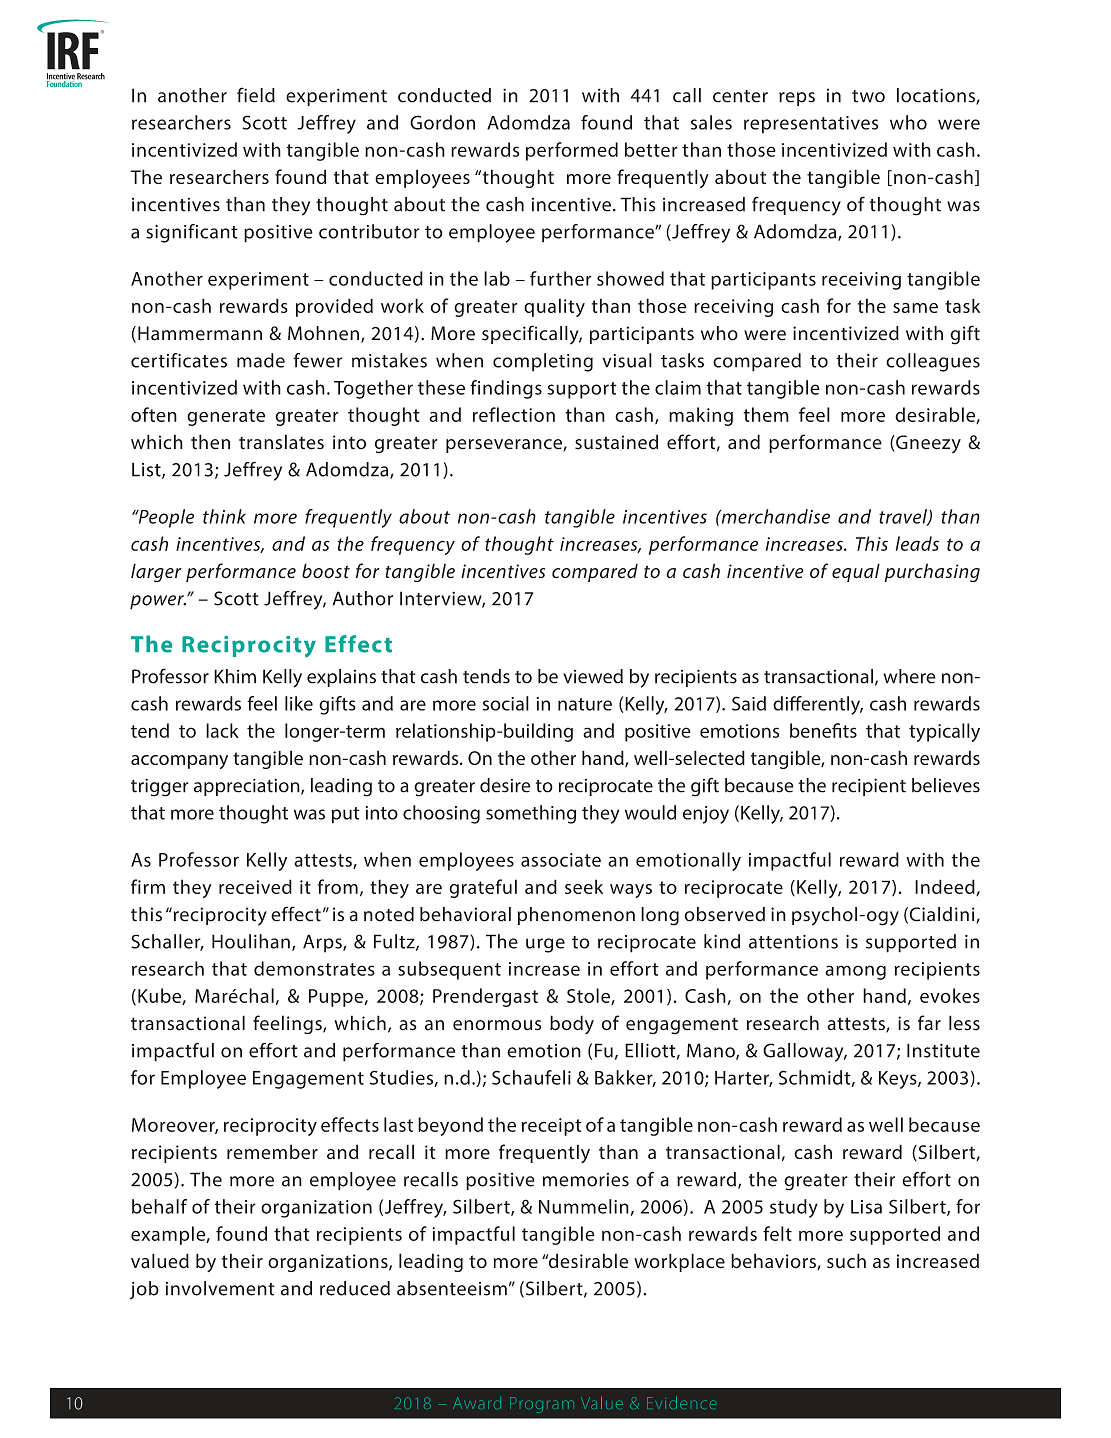 This page has width=1111, height=1438. What do you see at coordinates (868, 96) in the page?
I see `two` at bounding box center [868, 96].
